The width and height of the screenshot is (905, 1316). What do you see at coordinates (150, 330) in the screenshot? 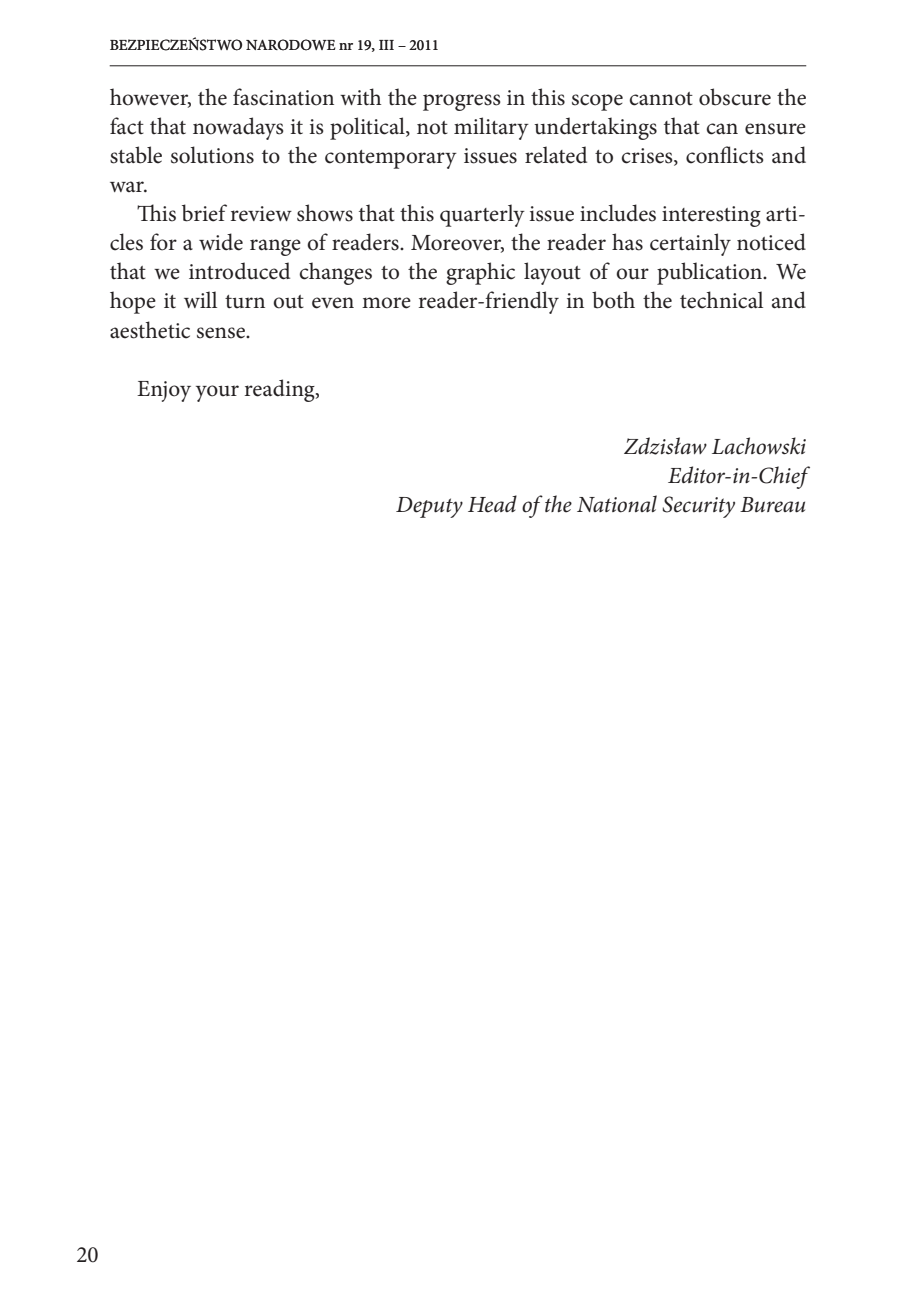
I see `aesthetic` at bounding box center [150, 330].
